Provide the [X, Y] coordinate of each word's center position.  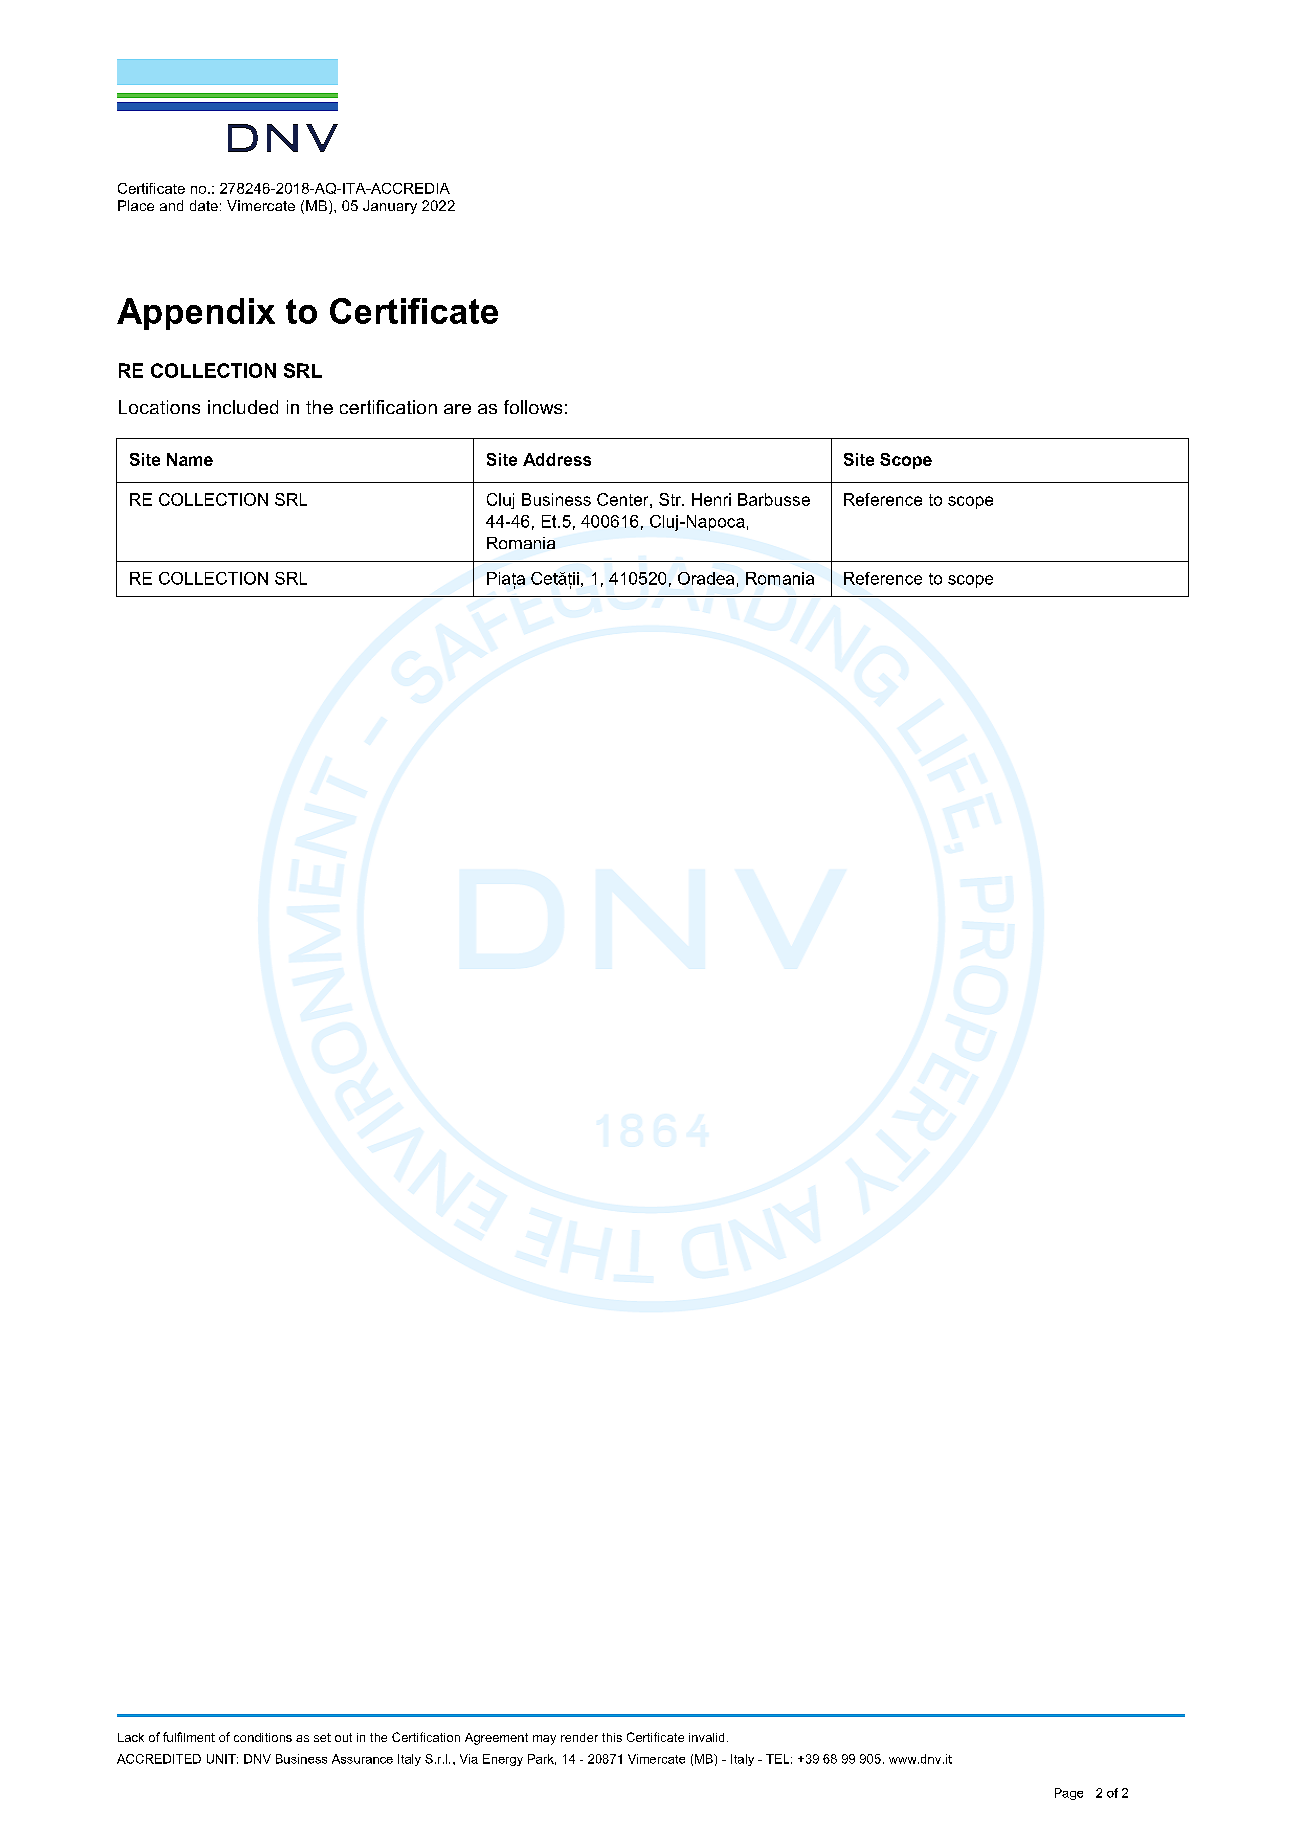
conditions [263, 1737]
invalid [706, 1737]
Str [671, 499]
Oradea [706, 578]
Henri [711, 499]
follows [533, 407]
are [457, 409]
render [579, 1737]
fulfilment [189, 1737]
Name [190, 459]
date [204, 205]
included [243, 407]
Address [557, 459]
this [612, 1737]
